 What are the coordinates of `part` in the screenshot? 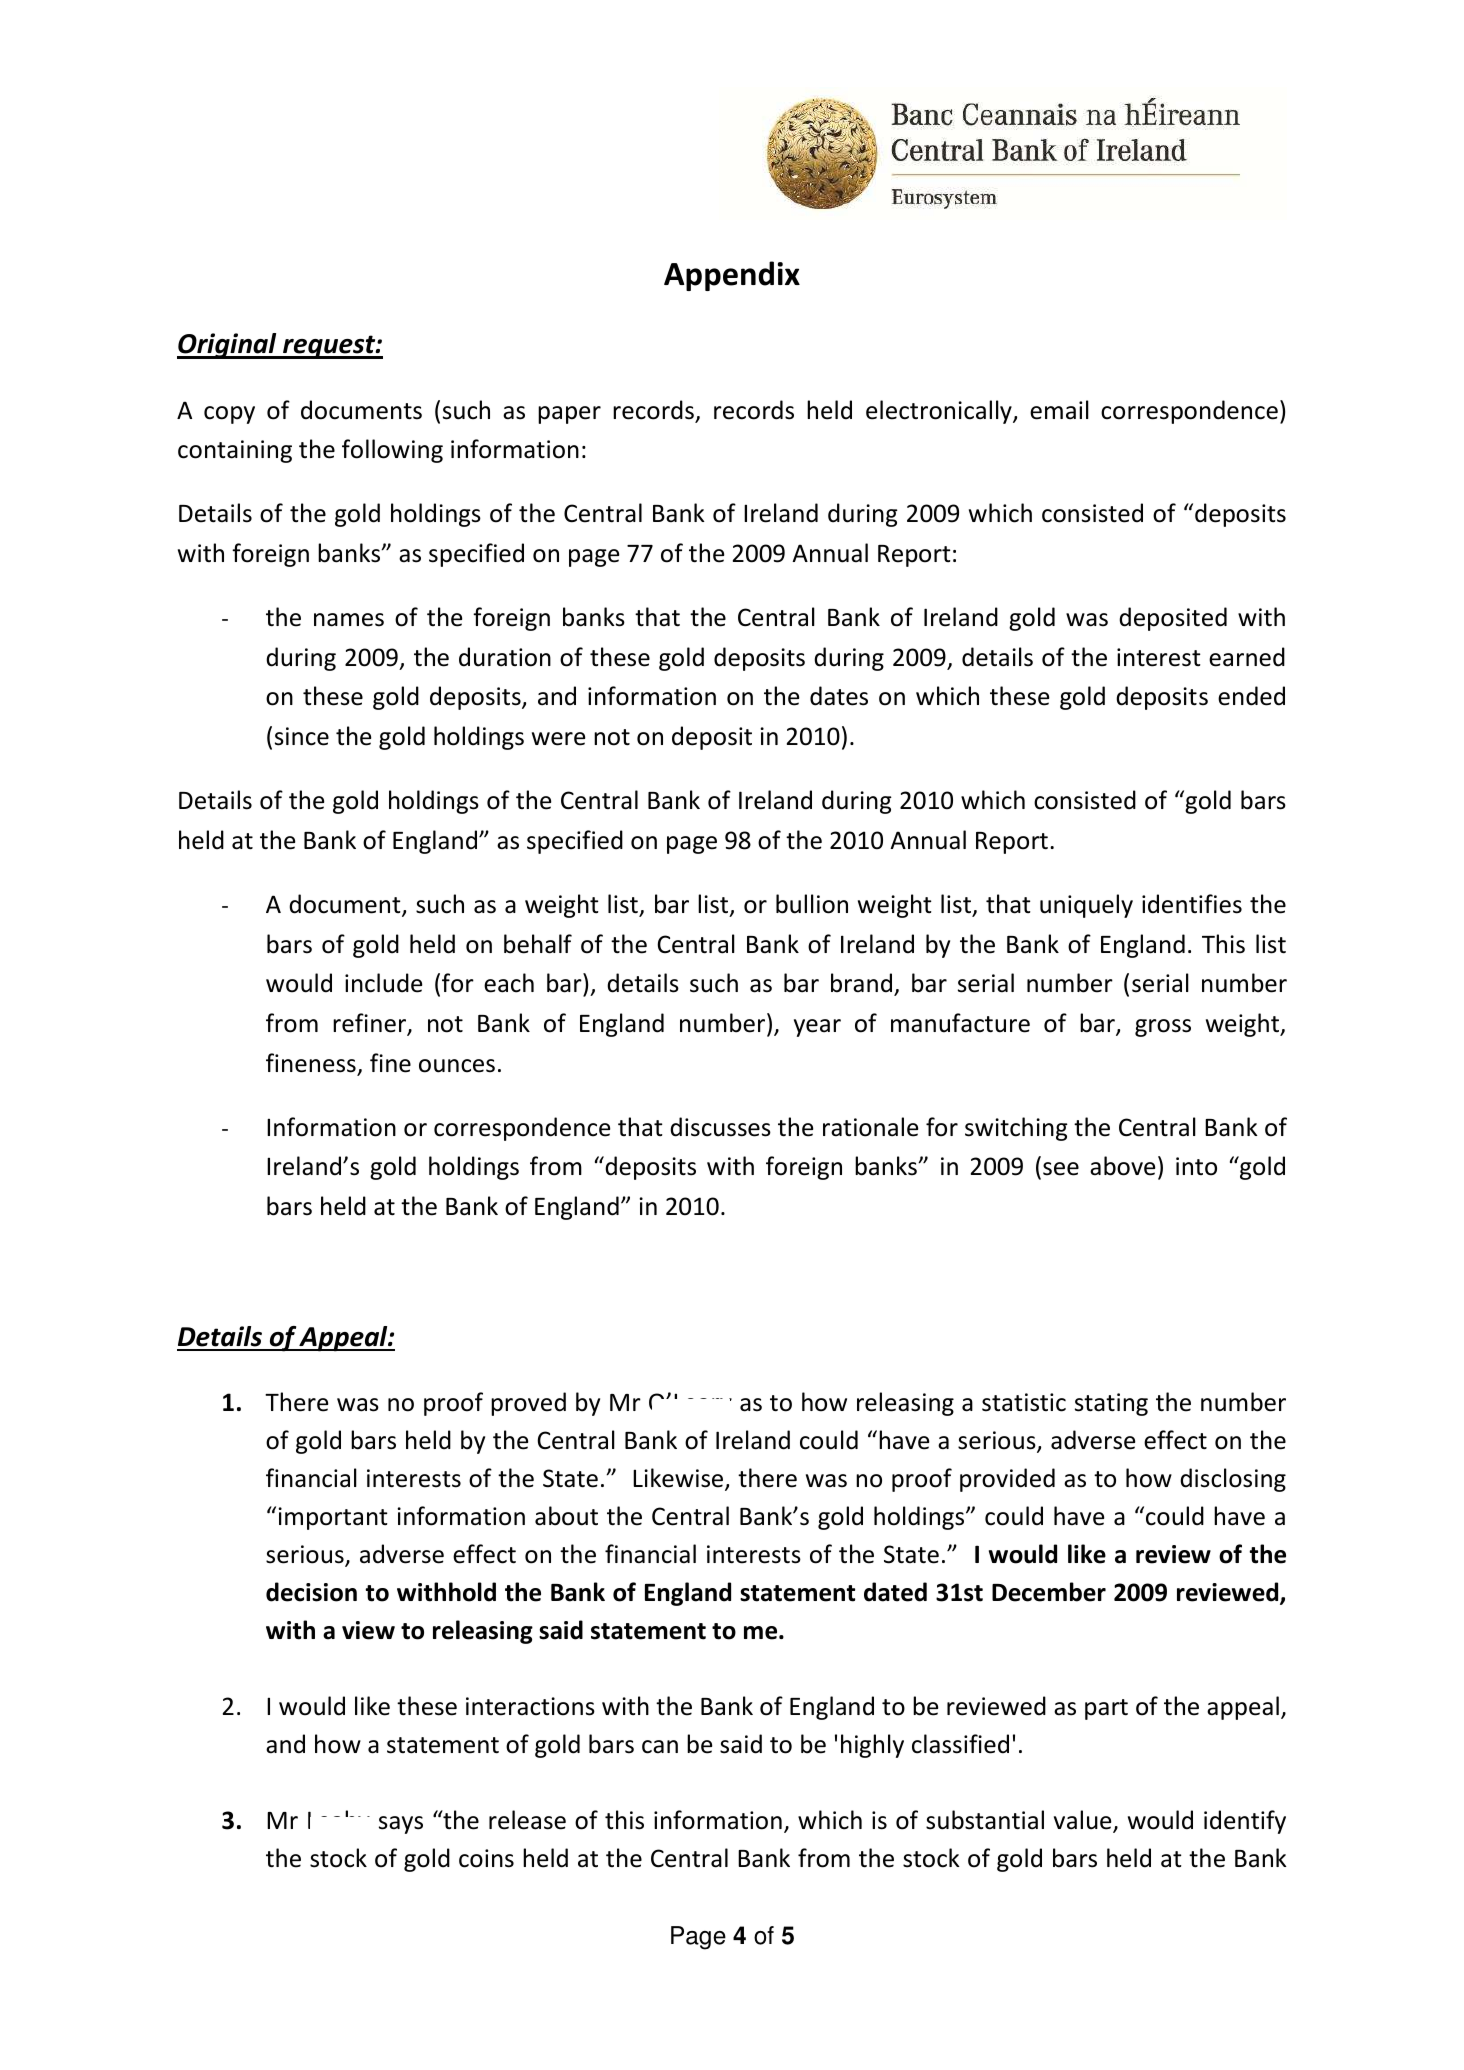 It's located at (1106, 1709).
